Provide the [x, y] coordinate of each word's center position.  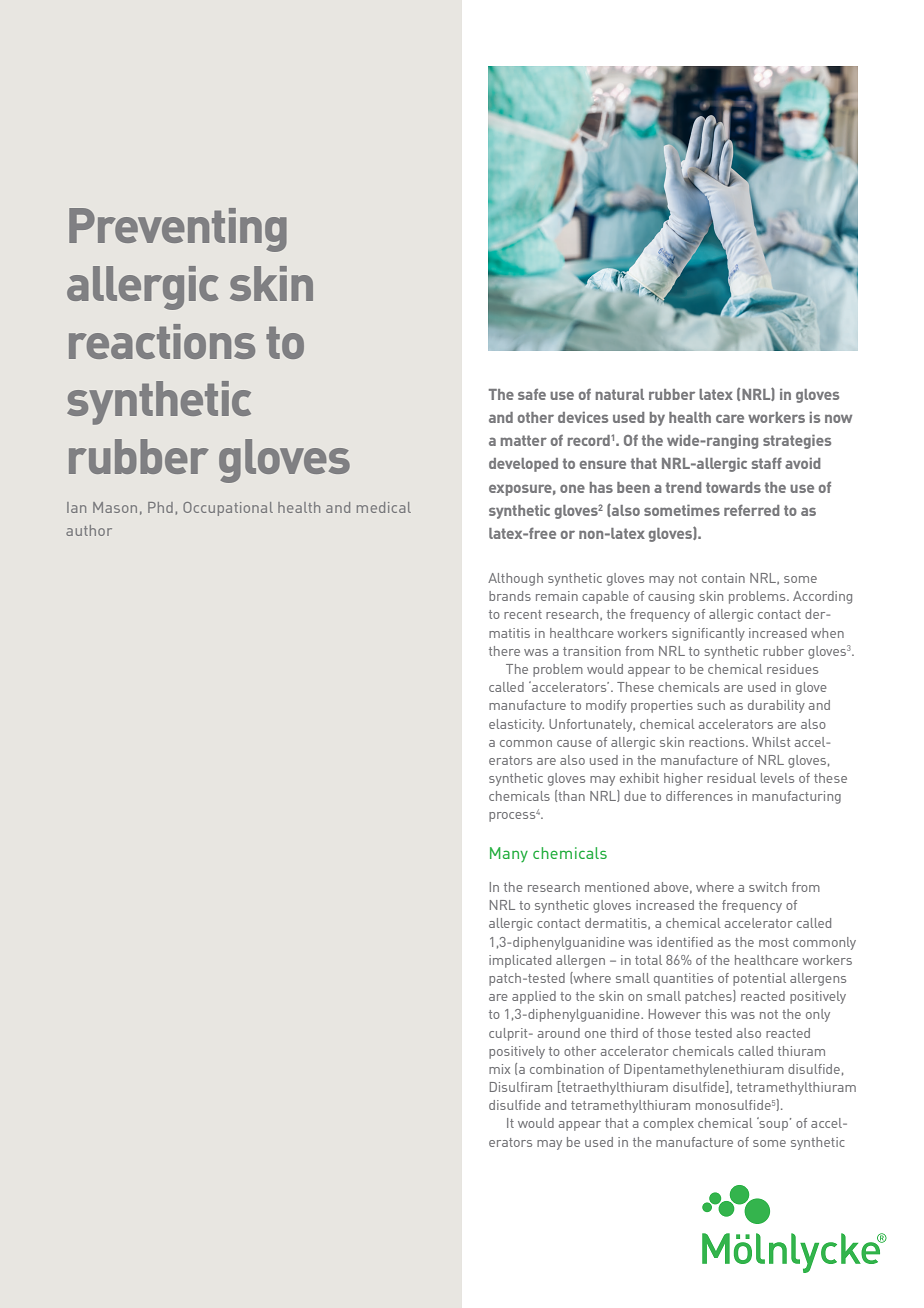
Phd [160, 507]
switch [768, 887]
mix [499, 1069]
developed [523, 465]
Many [509, 854]
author [89, 530]
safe [532, 394]
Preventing [178, 230]
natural [620, 394]
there [504, 651]
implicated [520, 961]
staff [767, 463]
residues [792, 669]
